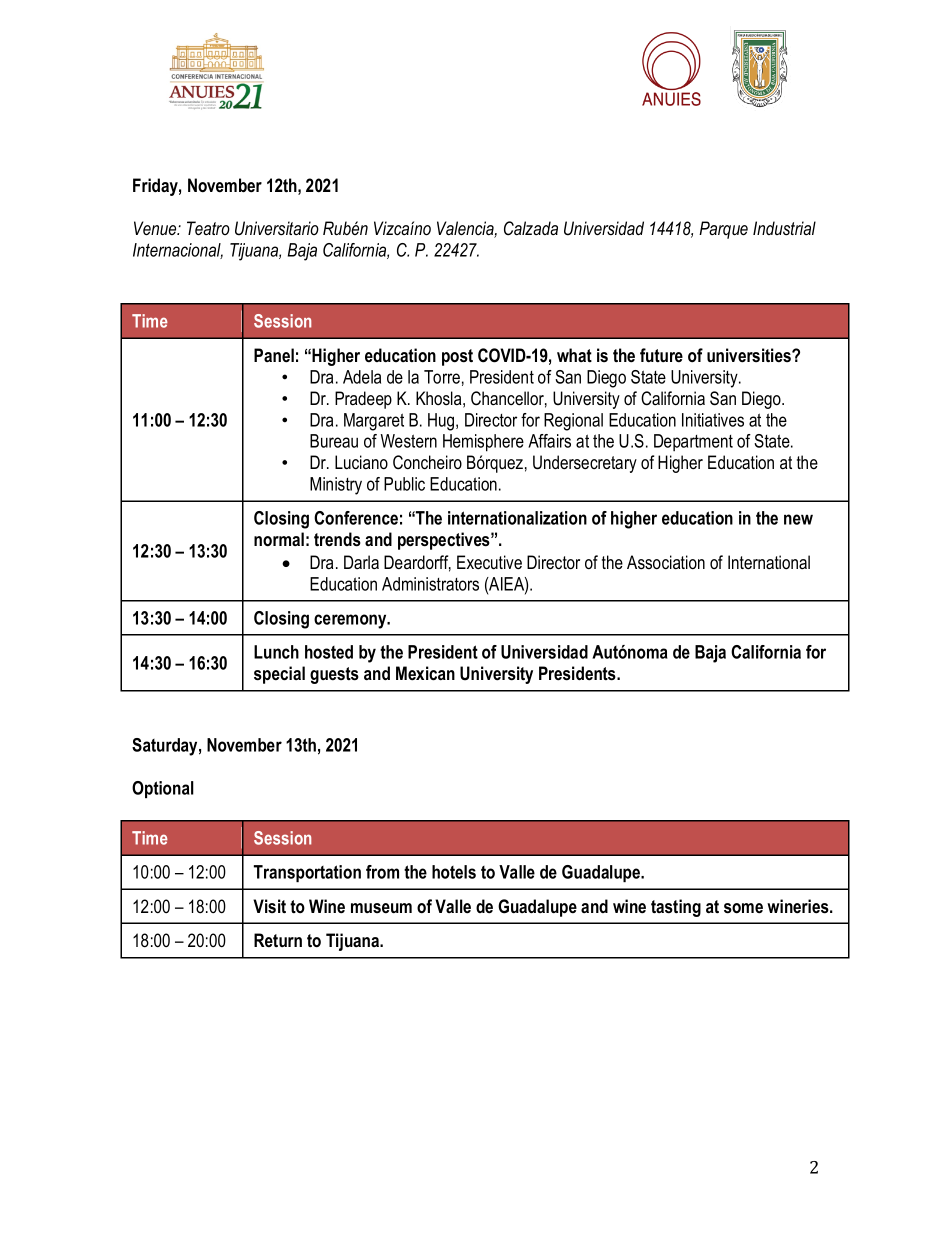 The image size is (952, 1233). Describe the element at coordinates (693, 442) in the screenshot. I see `Department` at that location.
